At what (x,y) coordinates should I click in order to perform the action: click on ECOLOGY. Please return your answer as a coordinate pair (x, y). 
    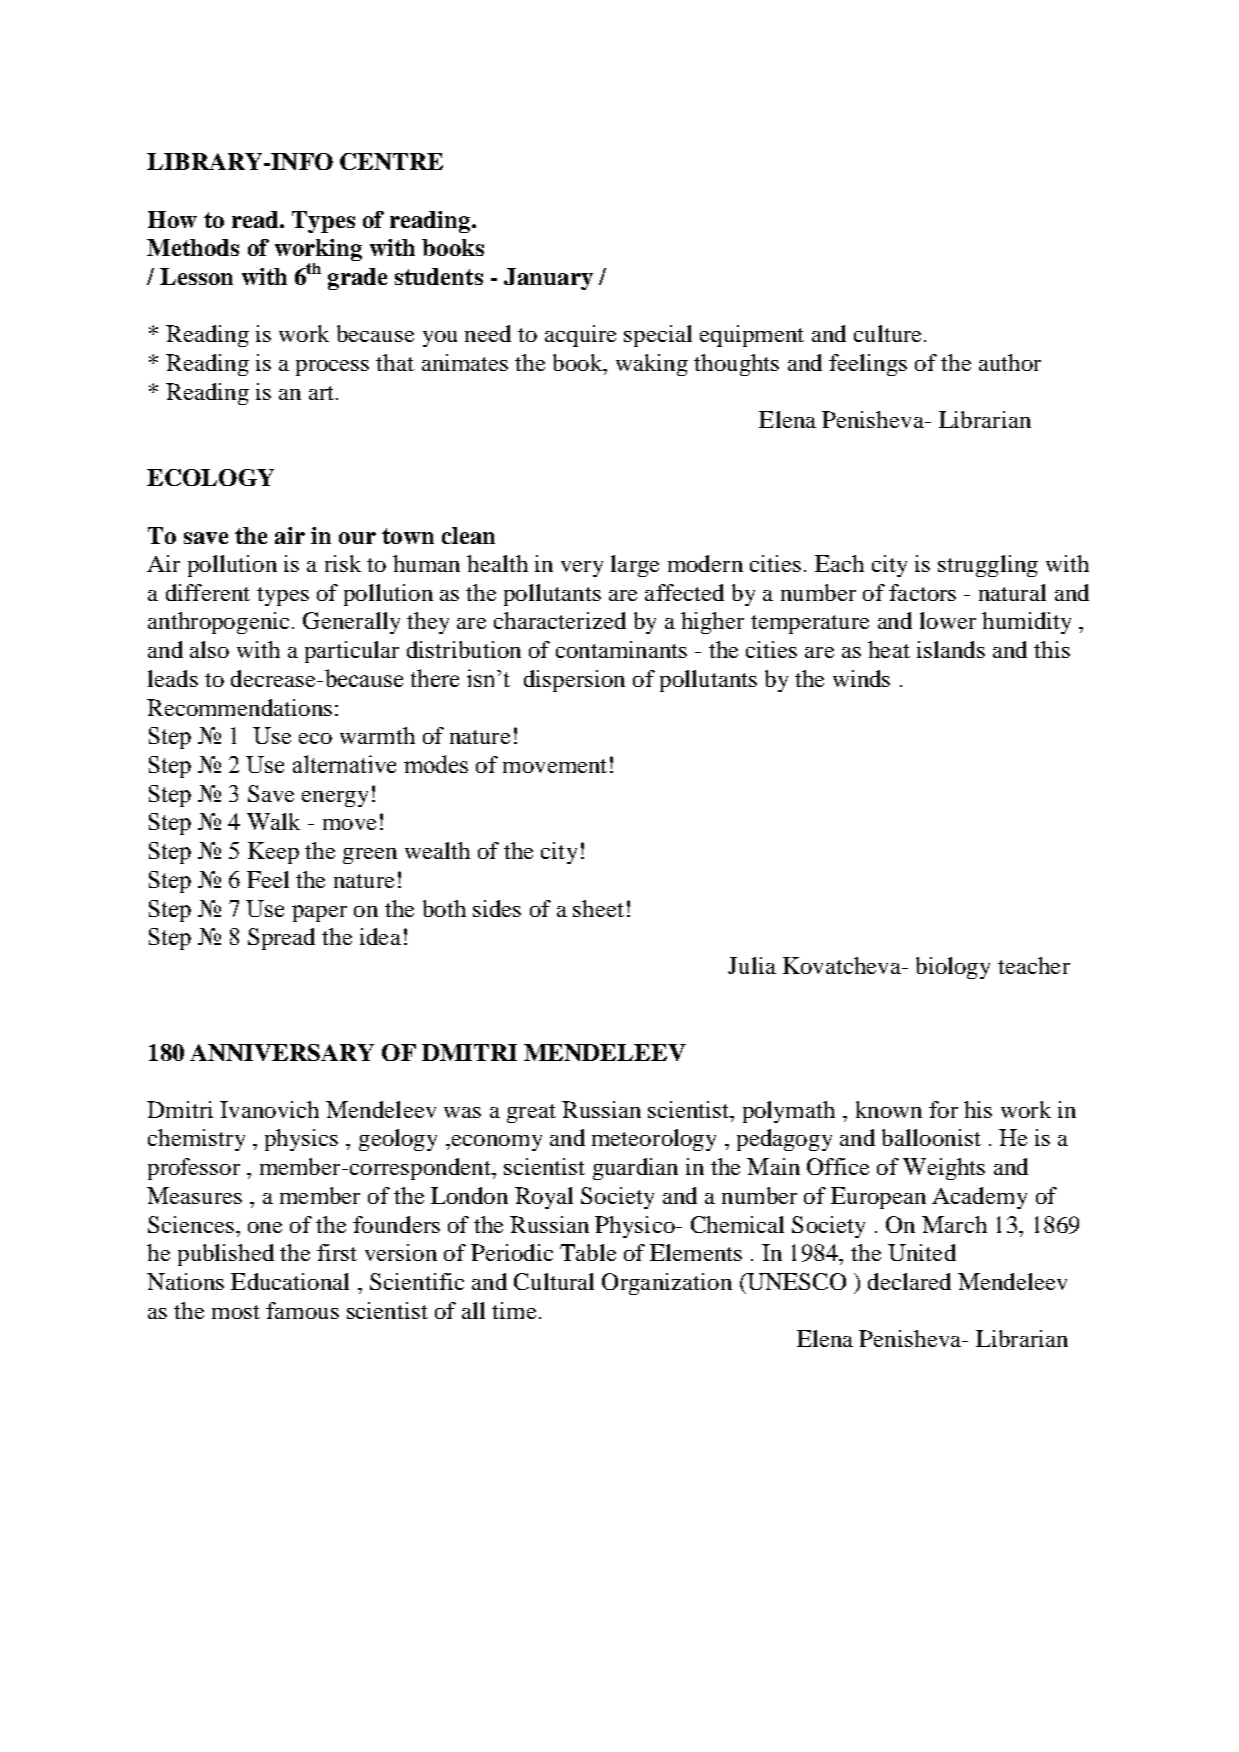
    Looking at the image, I should click on (210, 477).
